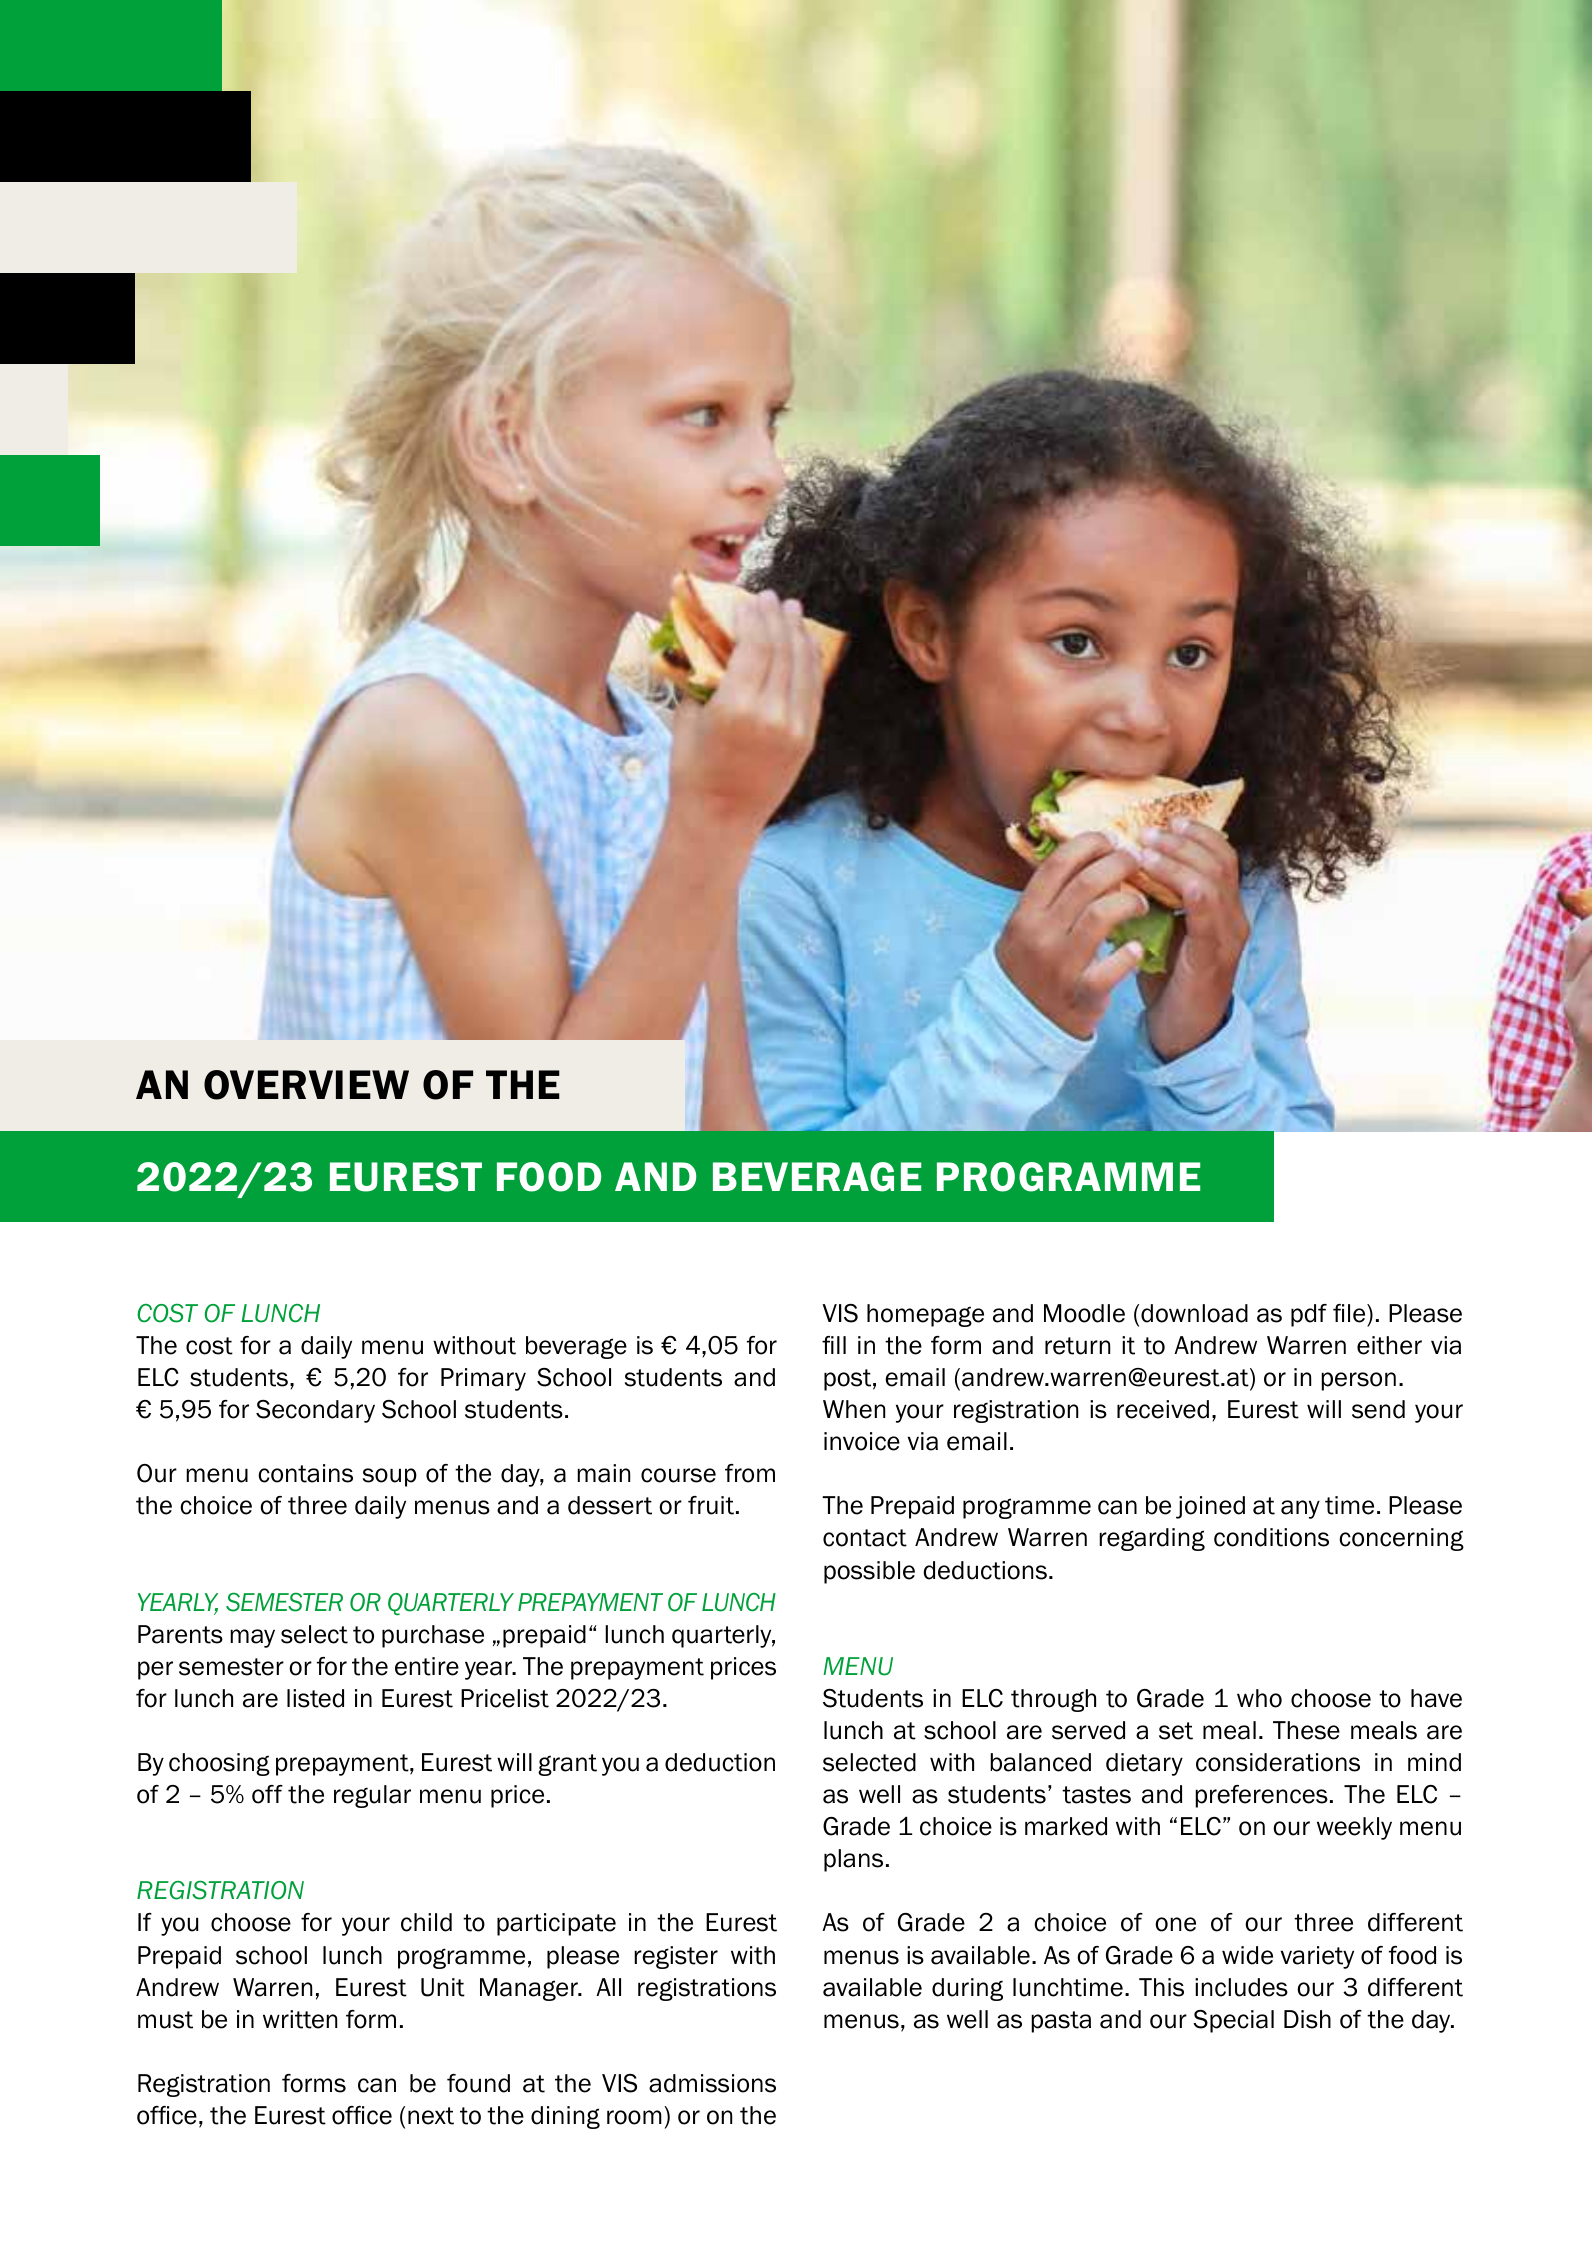 Image resolution: width=1592 pixels, height=2251 pixels. What do you see at coordinates (869, 1572) in the screenshot?
I see `possible` at bounding box center [869, 1572].
